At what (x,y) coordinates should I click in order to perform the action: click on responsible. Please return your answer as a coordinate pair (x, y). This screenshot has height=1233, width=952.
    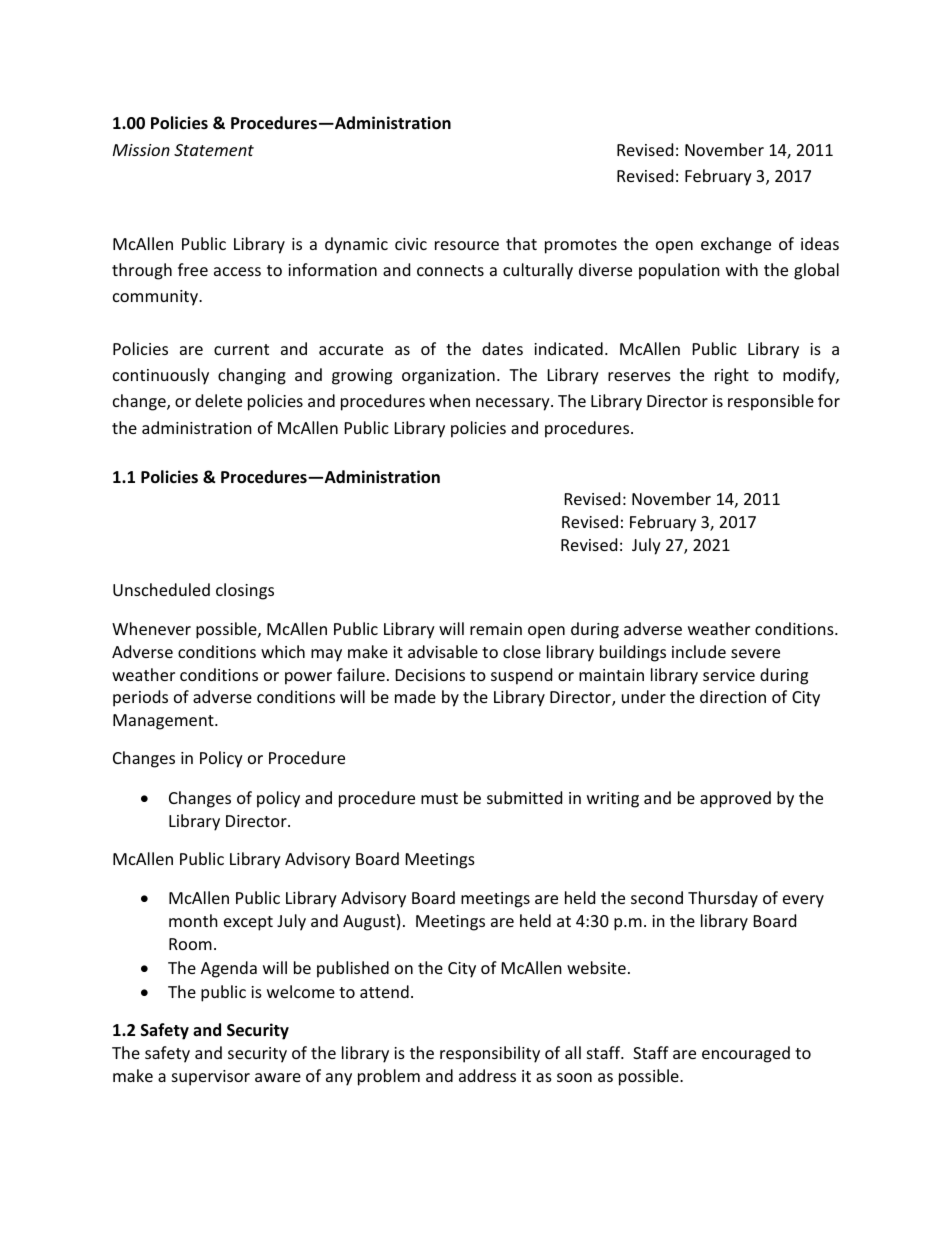
    Looking at the image, I should click on (771, 402).
